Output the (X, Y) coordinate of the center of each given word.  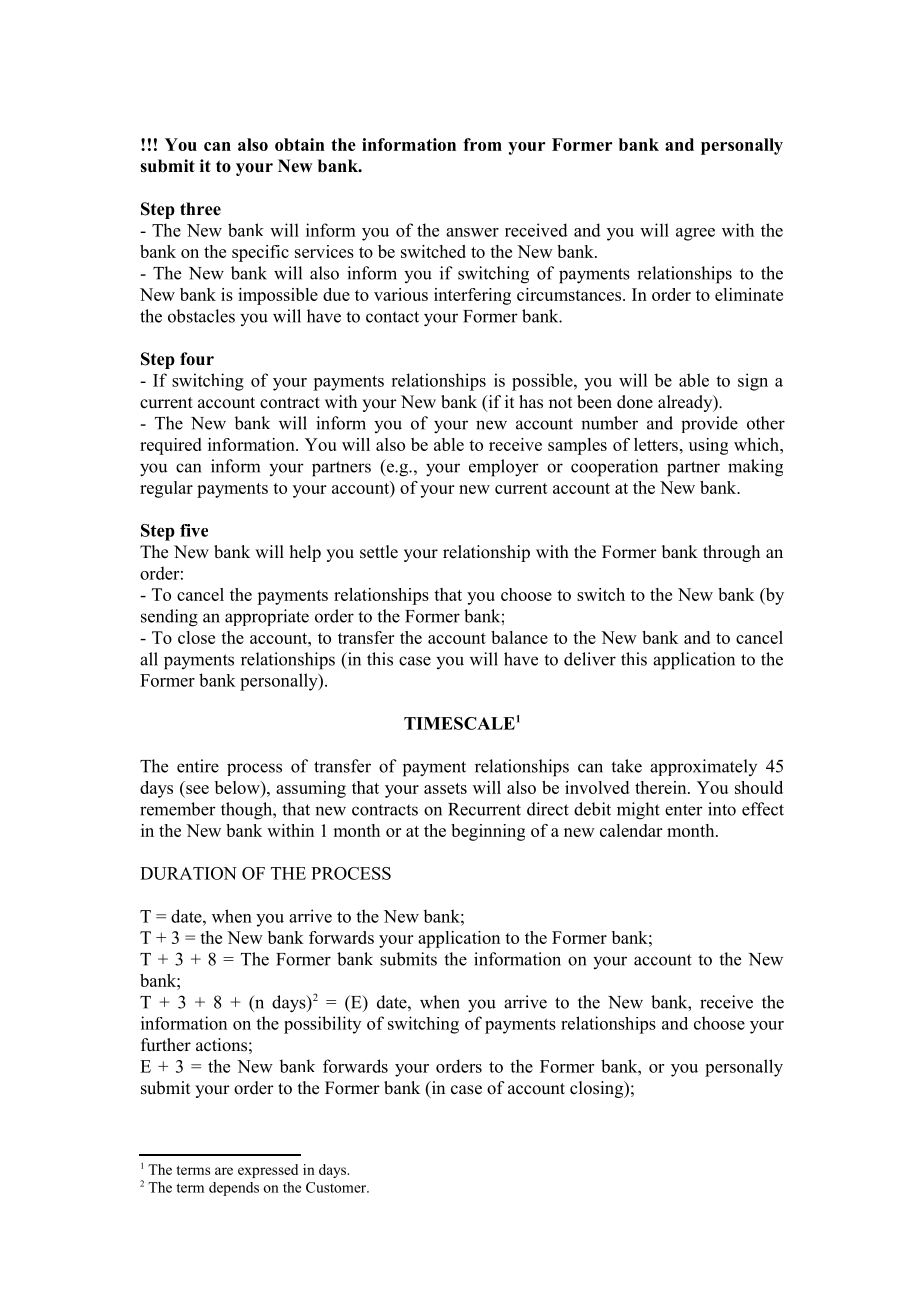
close (196, 637)
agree (695, 234)
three (200, 209)
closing (598, 1089)
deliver (590, 659)
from (482, 144)
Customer (337, 1187)
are (224, 1171)
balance (519, 637)
